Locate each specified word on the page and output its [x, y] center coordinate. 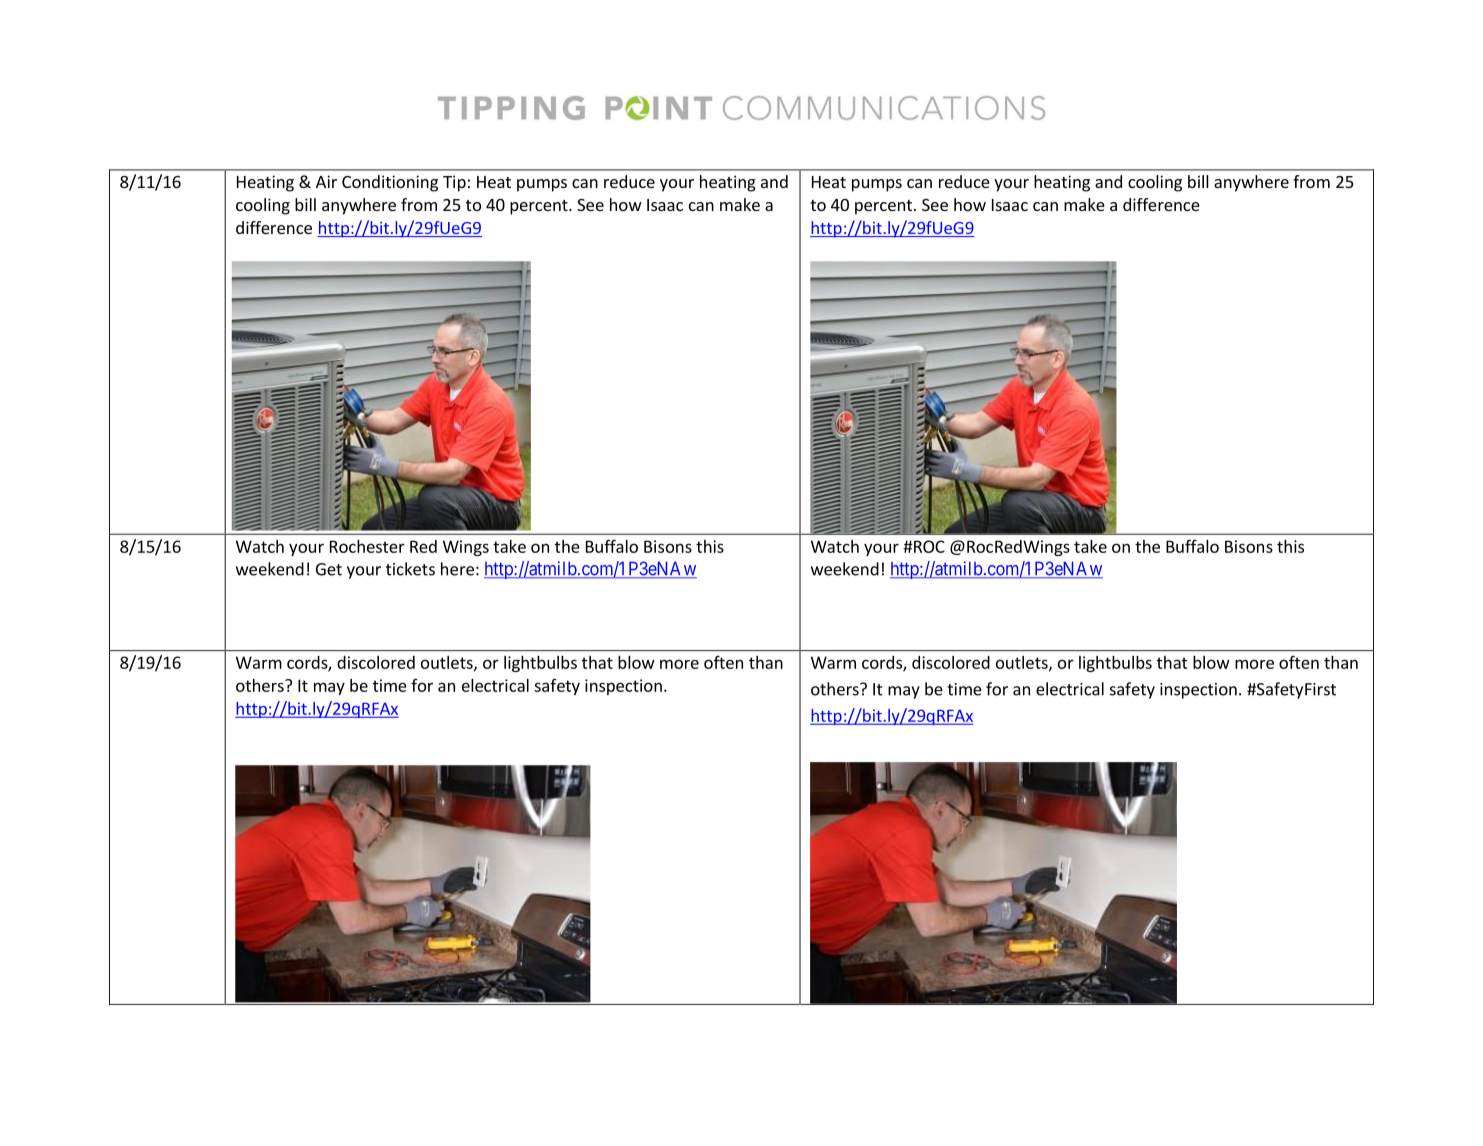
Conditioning [390, 183]
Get [329, 569]
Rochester [367, 546]
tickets [410, 569]
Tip [454, 183]
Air [326, 181]
